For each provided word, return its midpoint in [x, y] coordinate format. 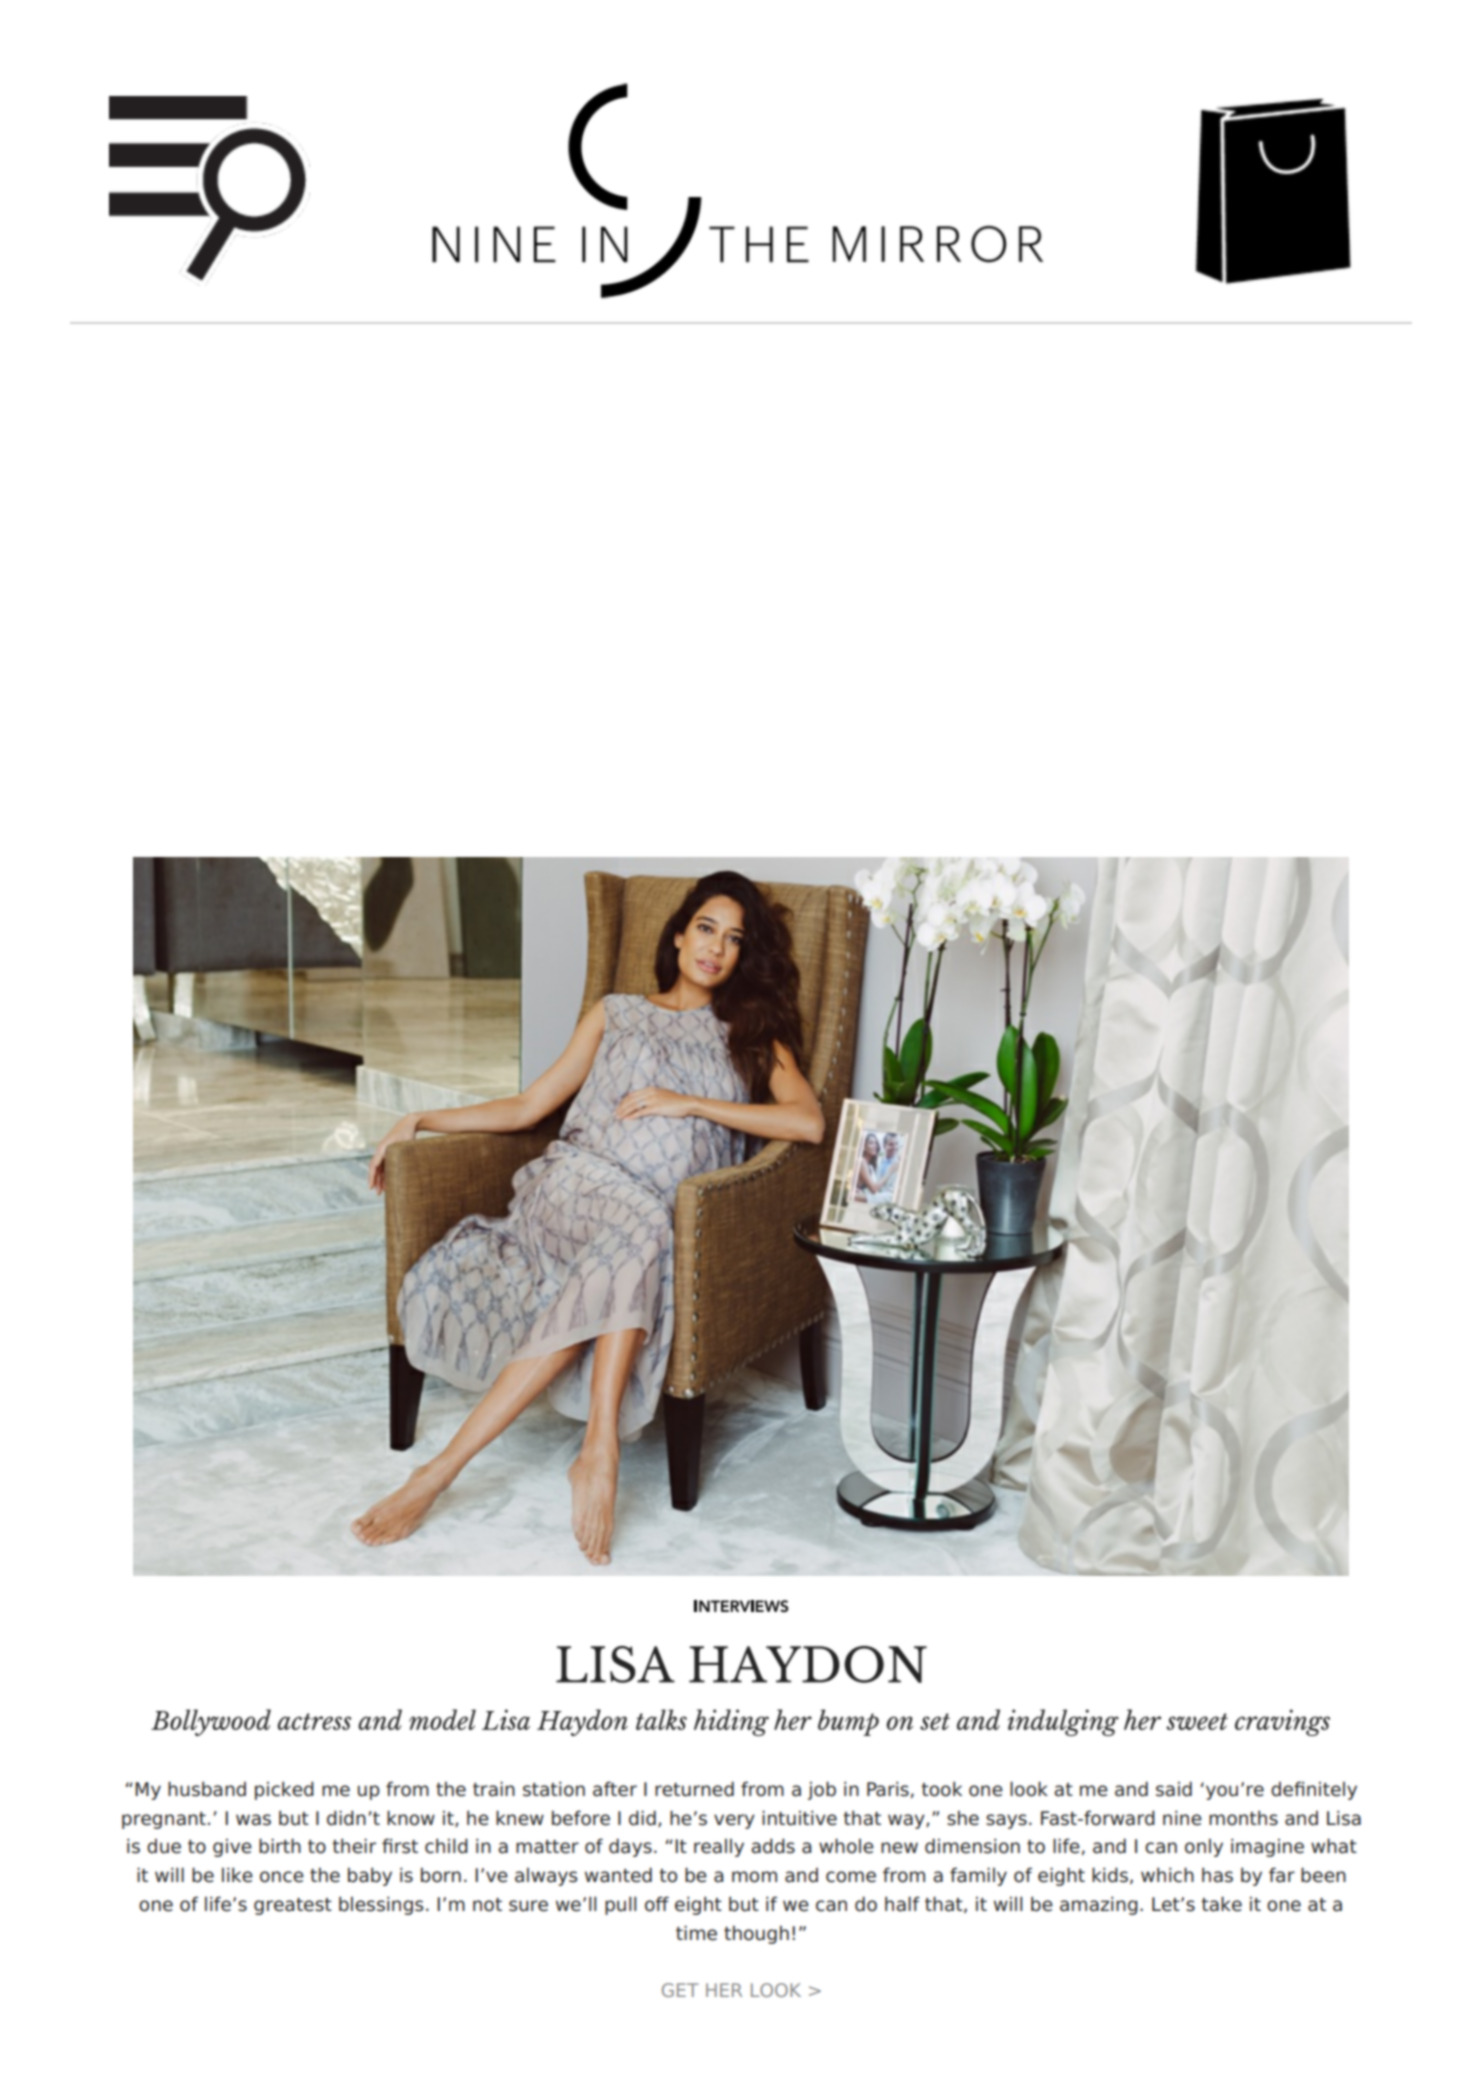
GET [680, 1990]
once [282, 1877]
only [1204, 1848]
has [1217, 1875]
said [1174, 1789]
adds [773, 1846]
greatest [293, 1906]
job [822, 1790]
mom [754, 1877]
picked [284, 1790]
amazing [1099, 1906]
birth [280, 1846]
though [756, 1935]
